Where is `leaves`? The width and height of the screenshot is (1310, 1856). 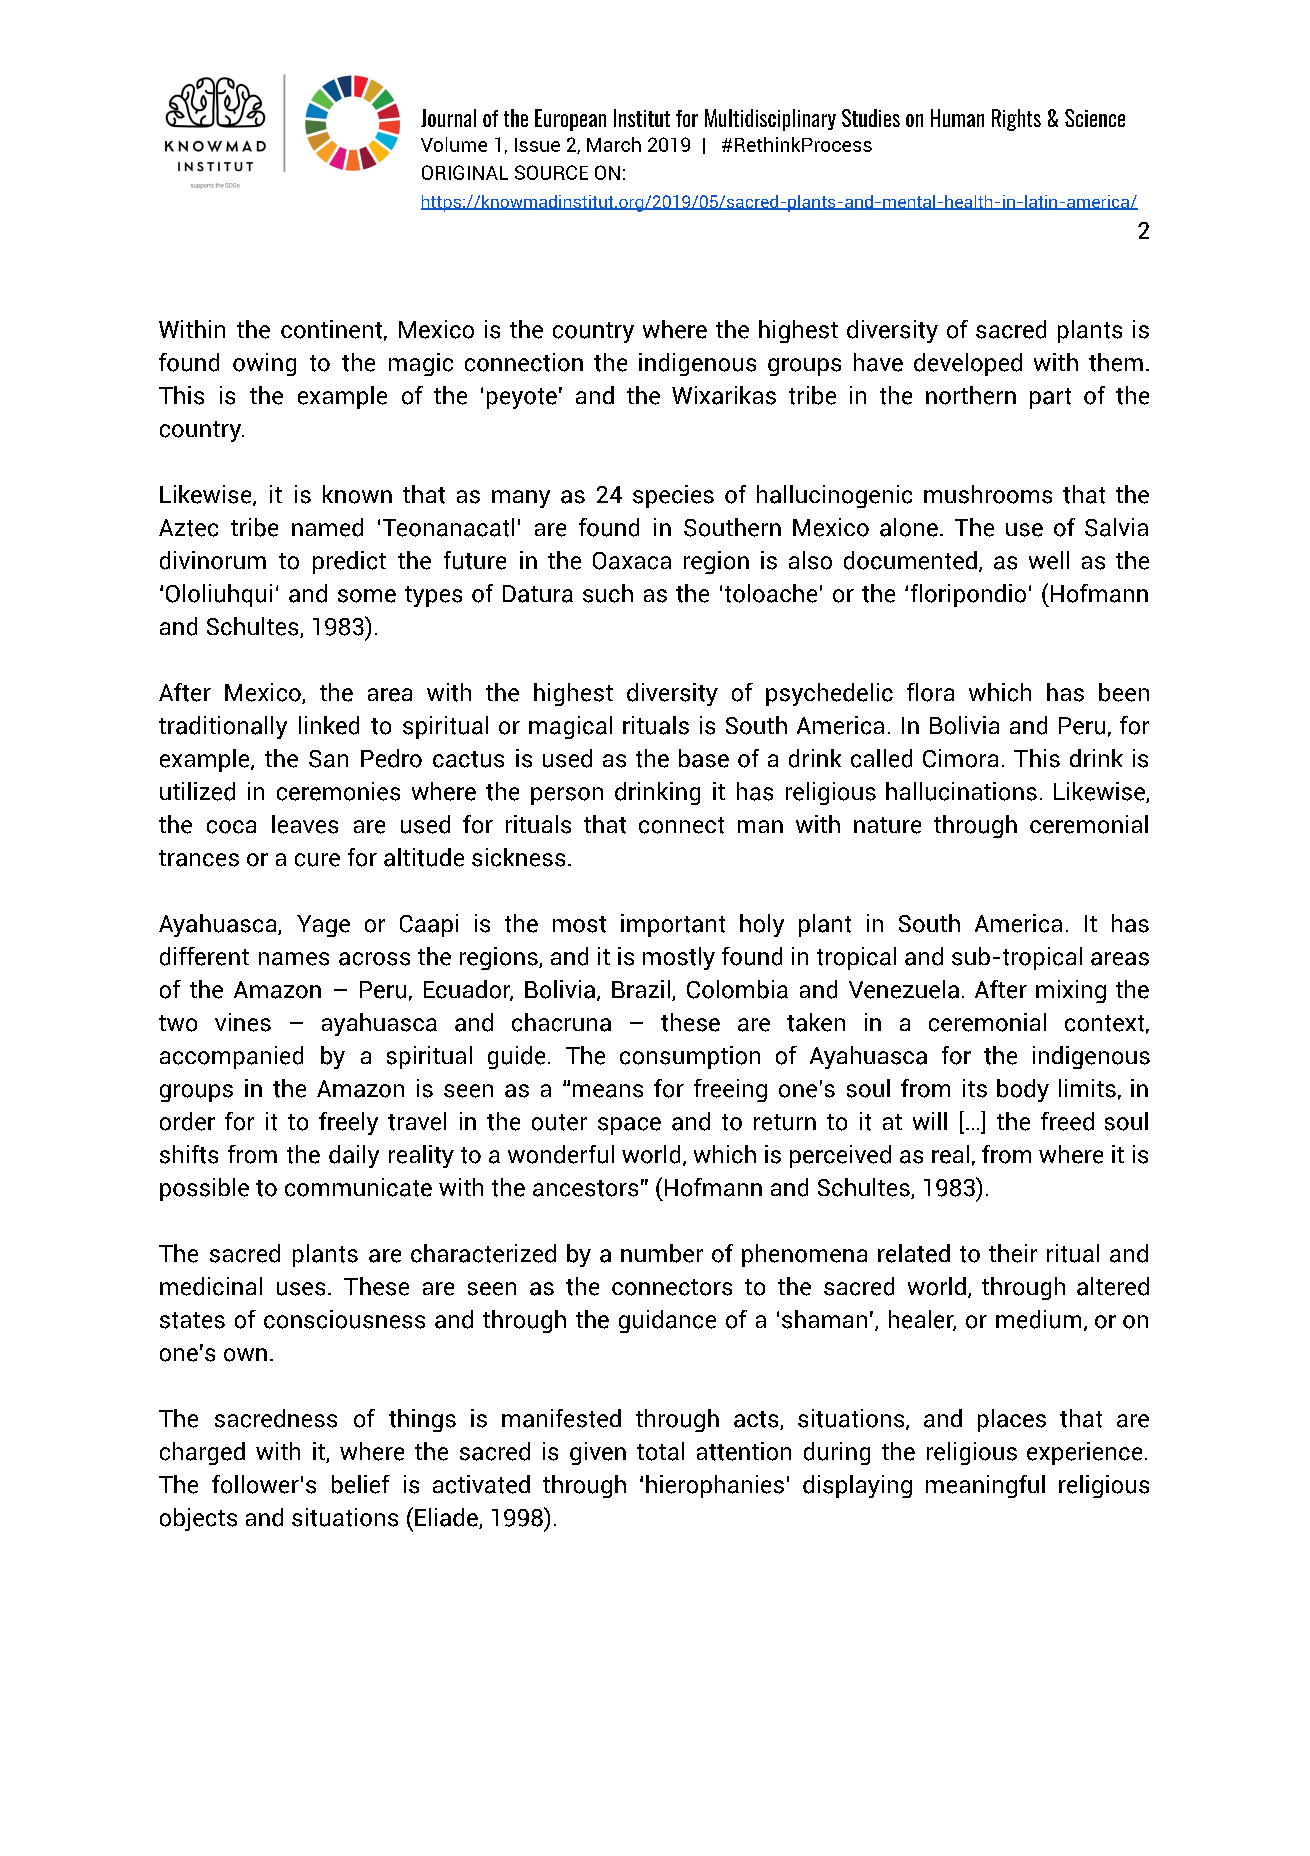 leaves is located at coordinates (305, 824).
